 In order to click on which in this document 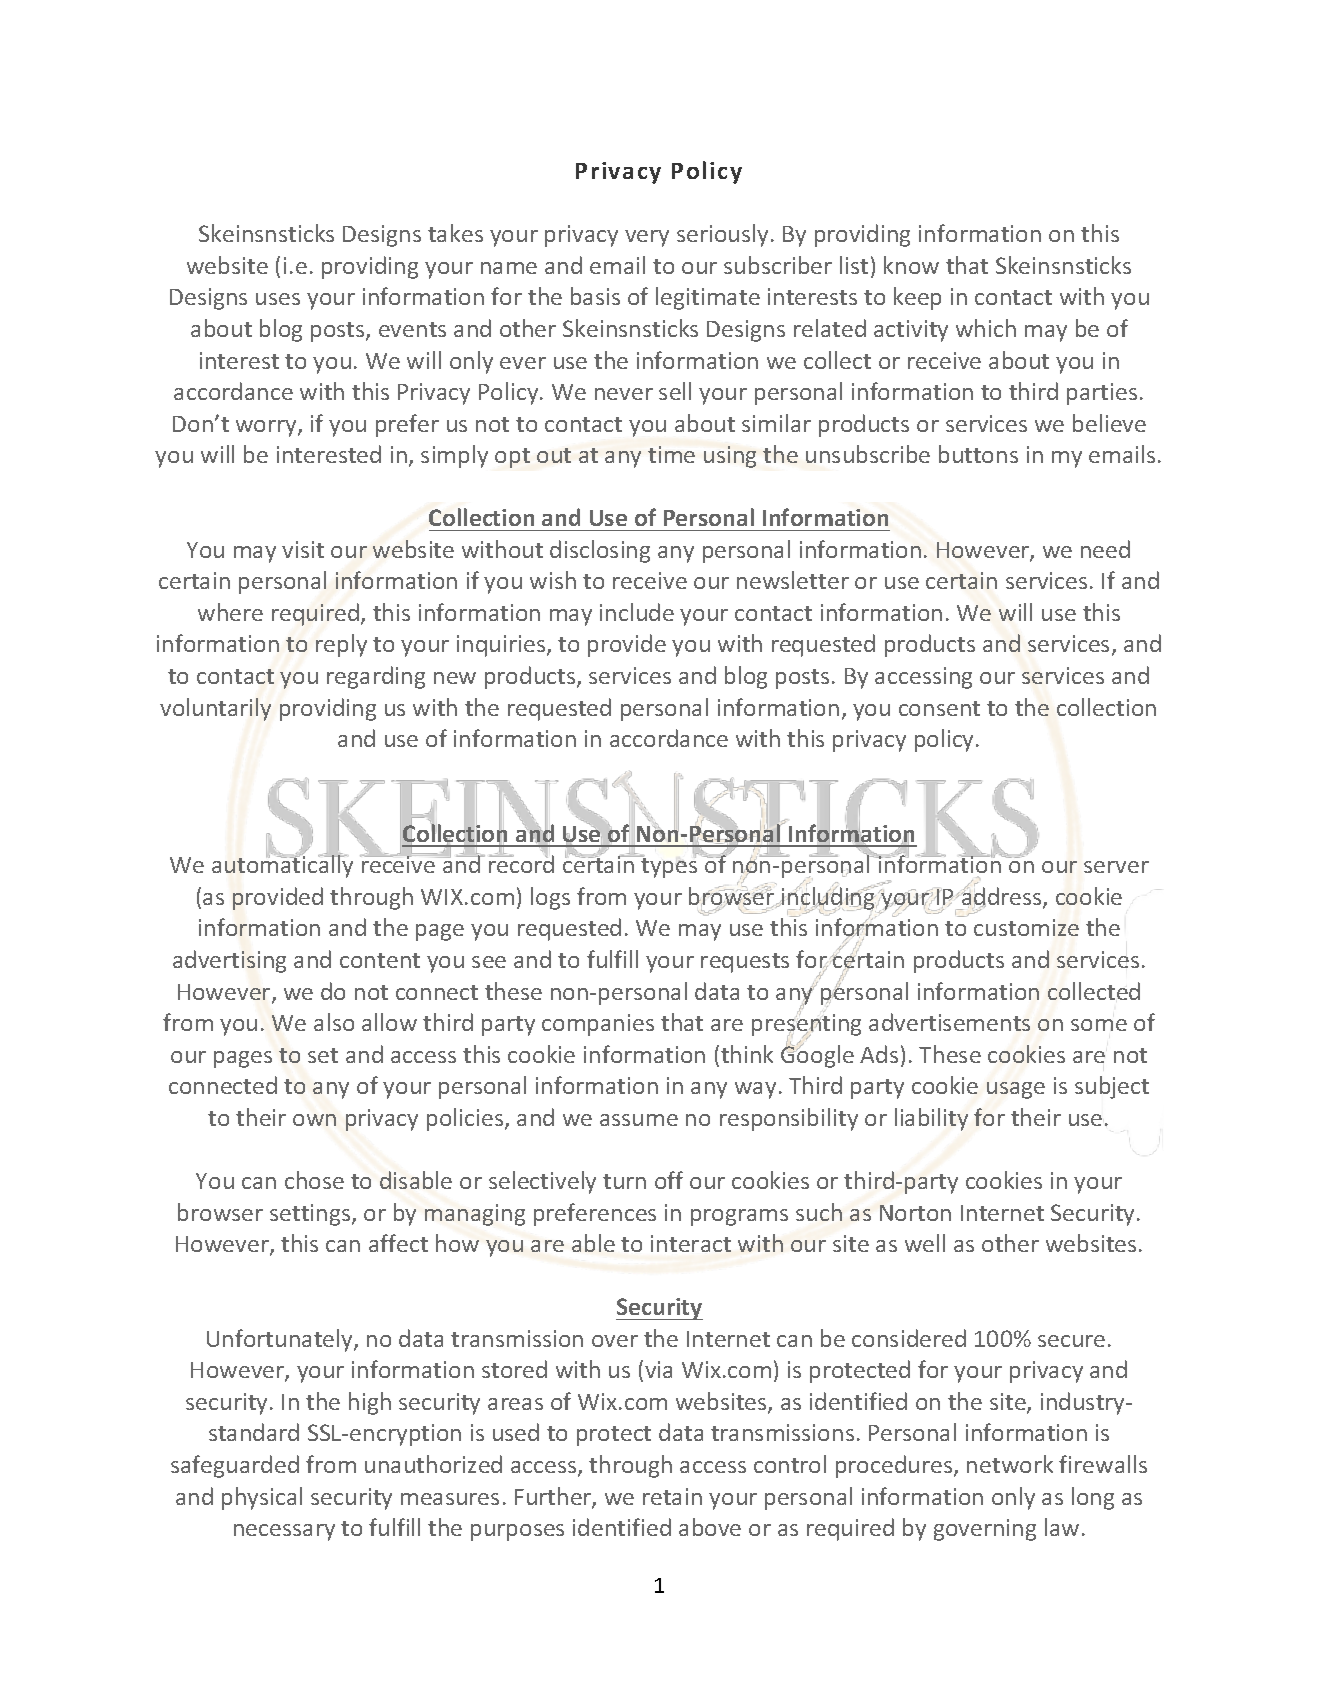, I will do `click(986, 328)`.
